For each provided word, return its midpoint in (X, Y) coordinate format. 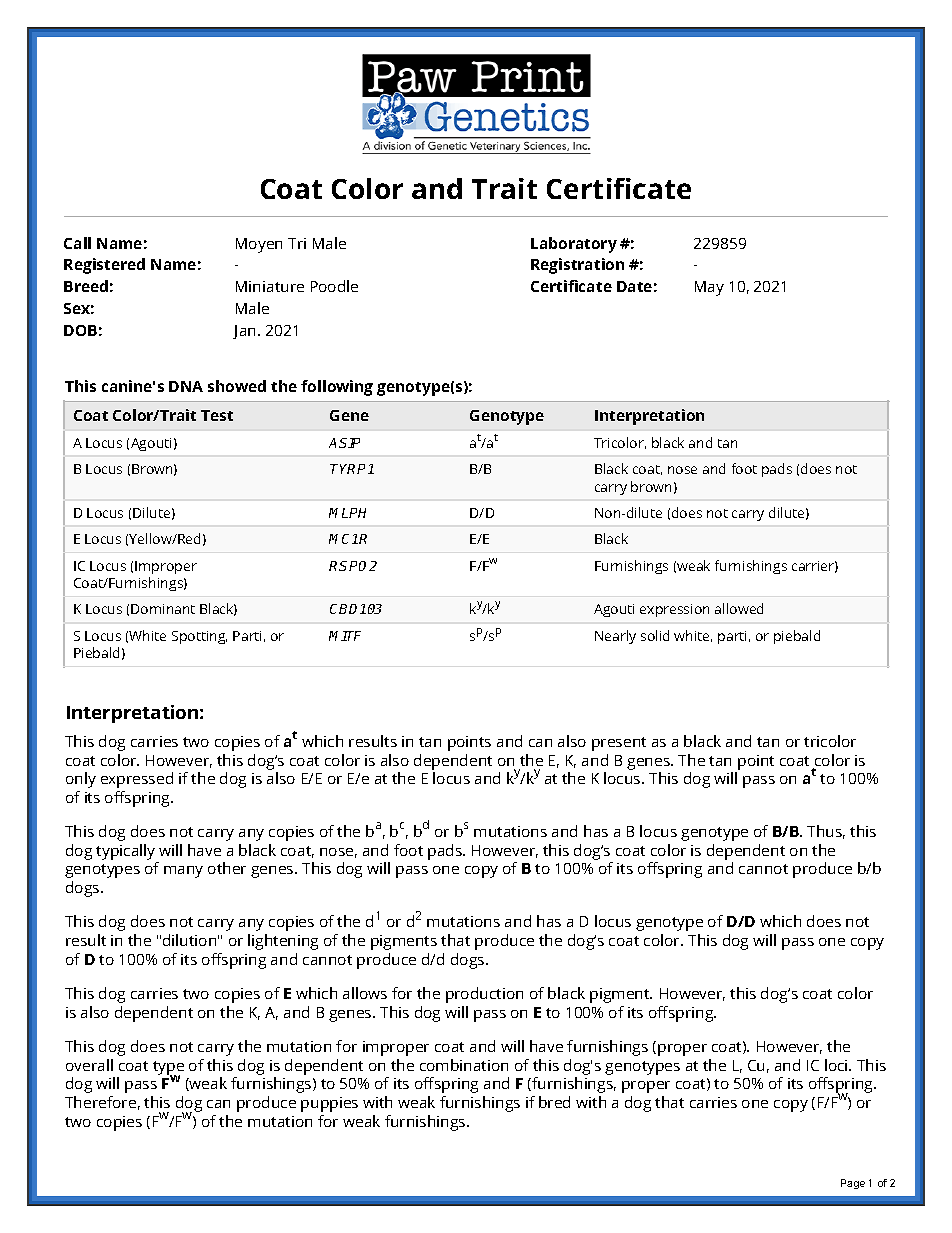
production (484, 995)
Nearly (615, 637)
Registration (577, 266)
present (619, 744)
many (183, 872)
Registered (104, 266)
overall (89, 1065)
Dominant (163, 609)
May (709, 288)
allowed (739, 608)
